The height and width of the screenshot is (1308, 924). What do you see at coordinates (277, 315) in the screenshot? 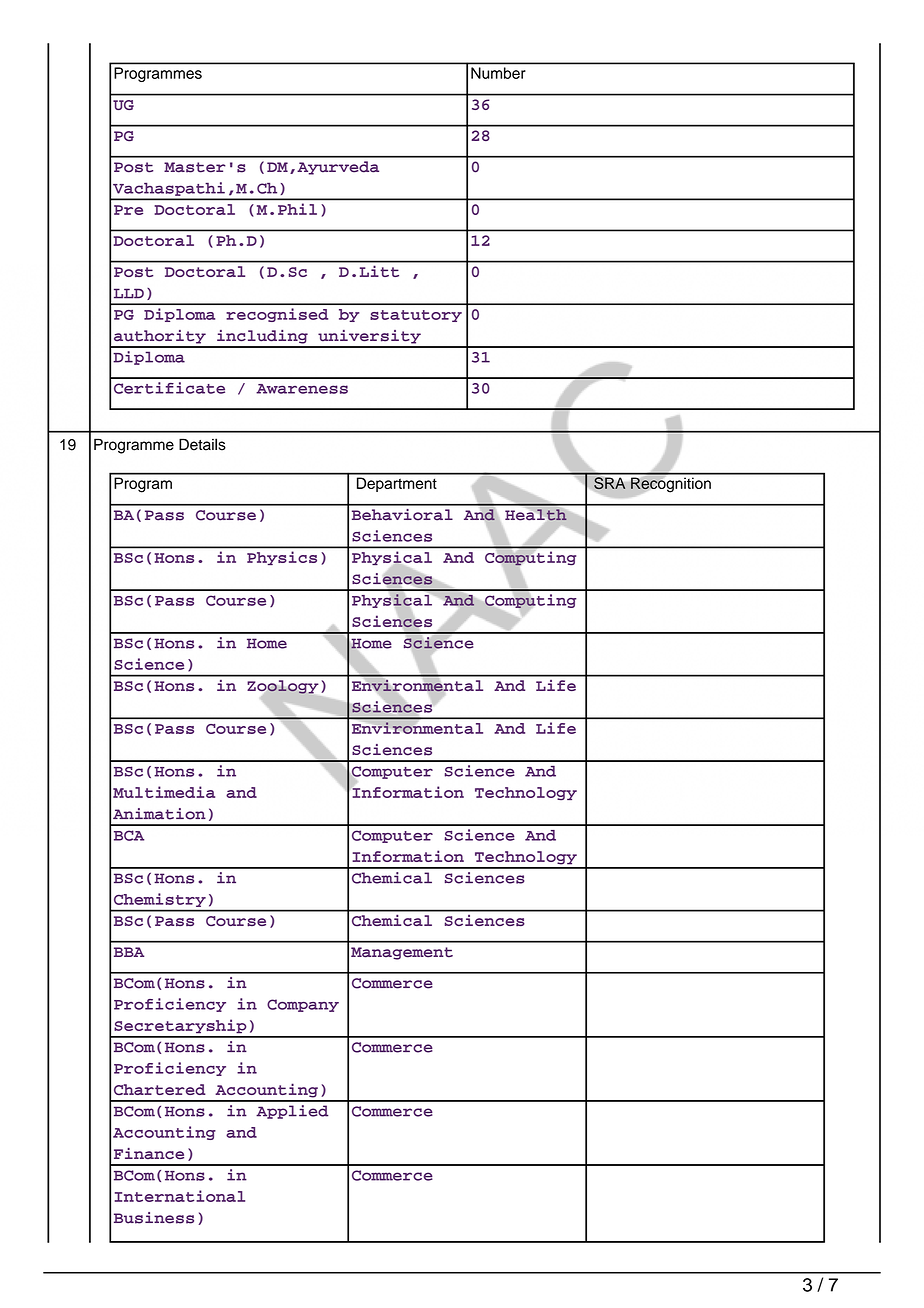
I see `recognised` at bounding box center [277, 315].
